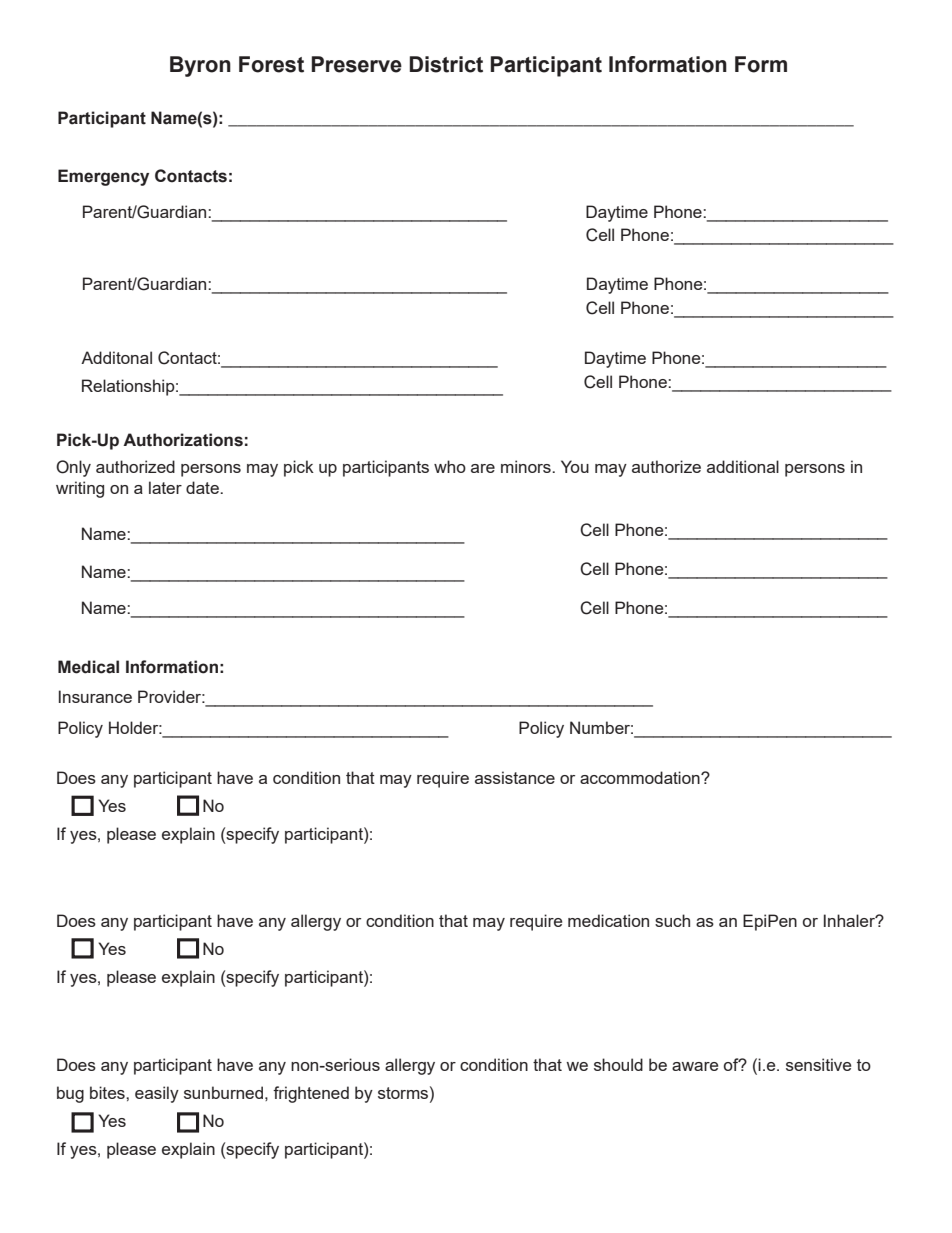 This document has width=952, height=1233. What do you see at coordinates (575, 466) in the document?
I see `You` at bounding box center [575, 466].
